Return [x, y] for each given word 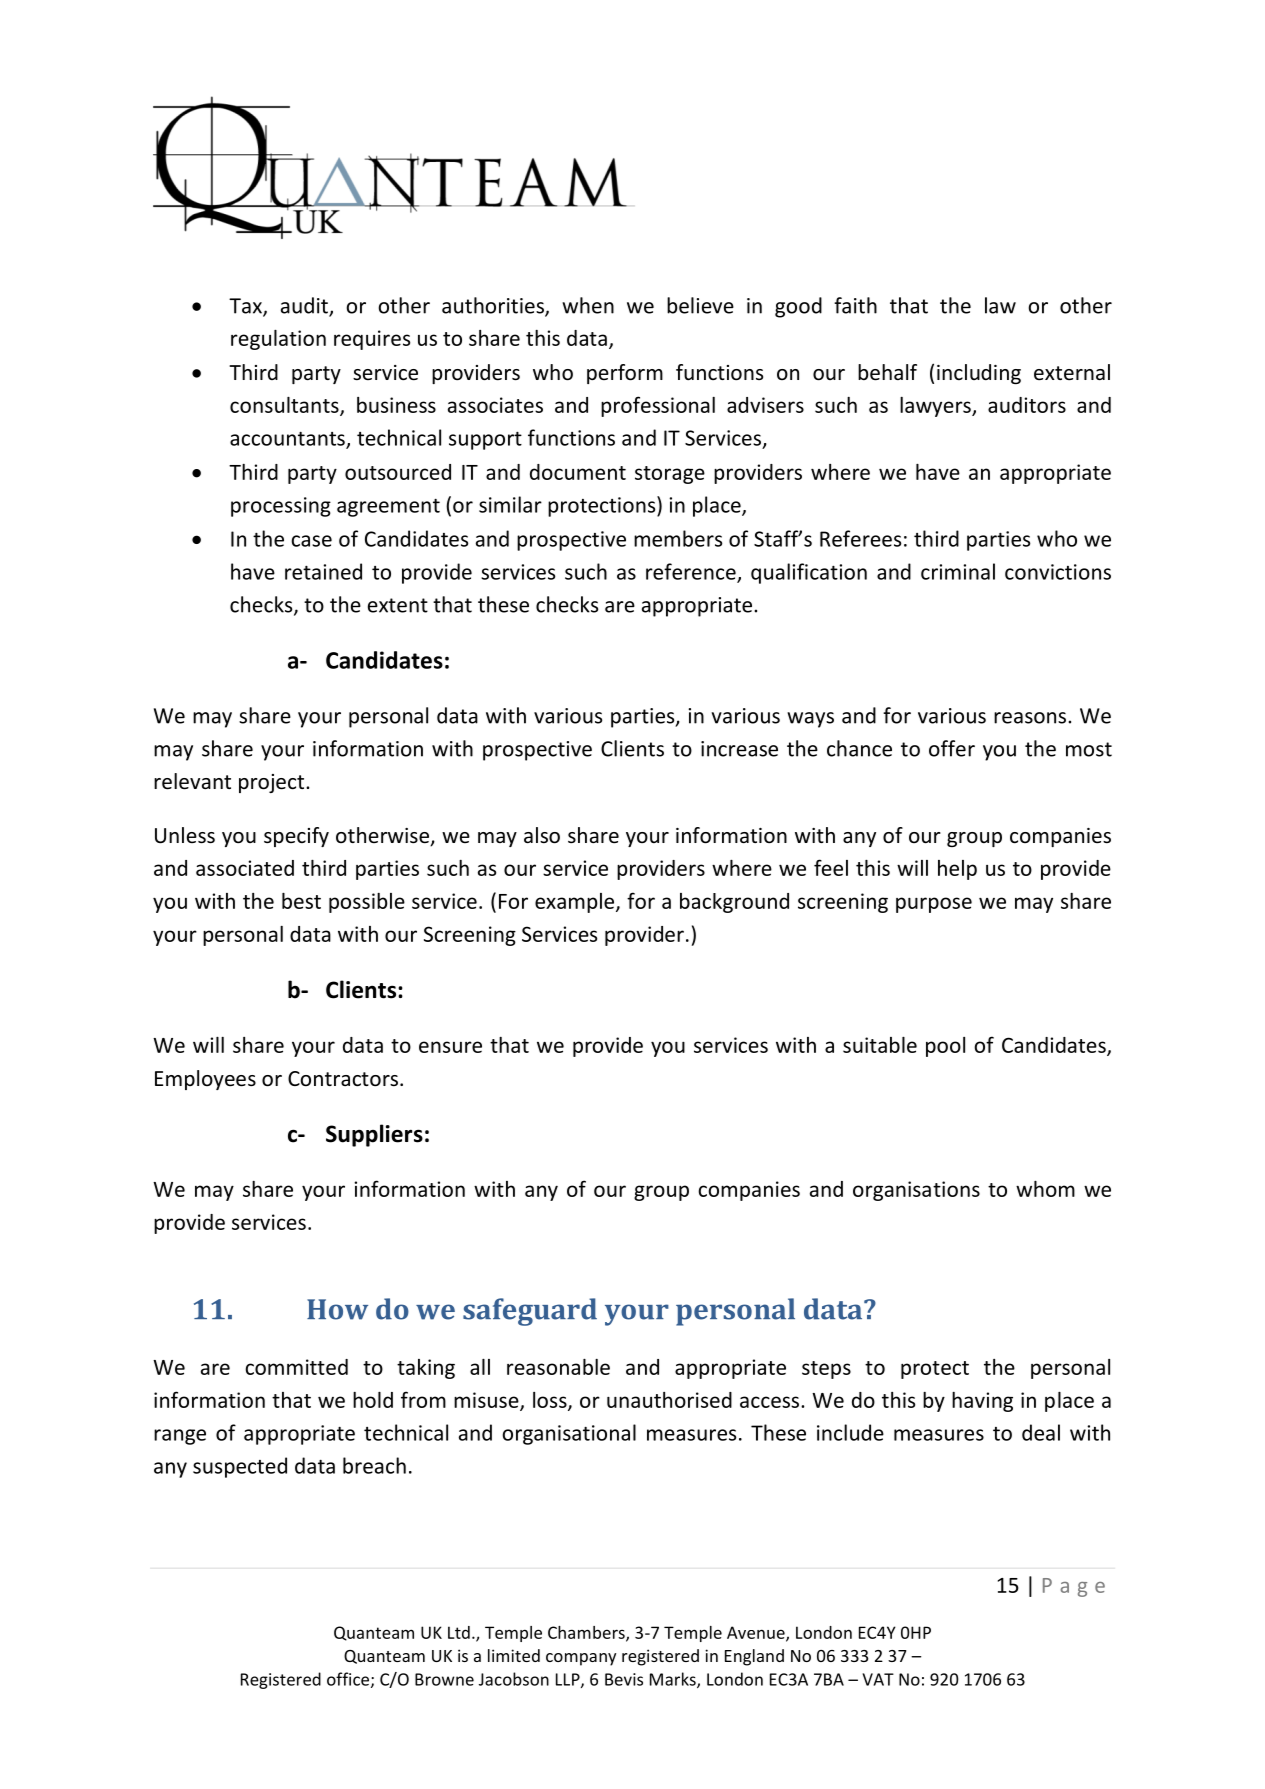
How [337, 1309]
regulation [278, 340]
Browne [444, 1679]
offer [952, 748]
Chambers [587, 1633]
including [979, 374]
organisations [916, 1191]
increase [739, 749]
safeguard [530, 1312]
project [273, 783]
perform [625, 374]
